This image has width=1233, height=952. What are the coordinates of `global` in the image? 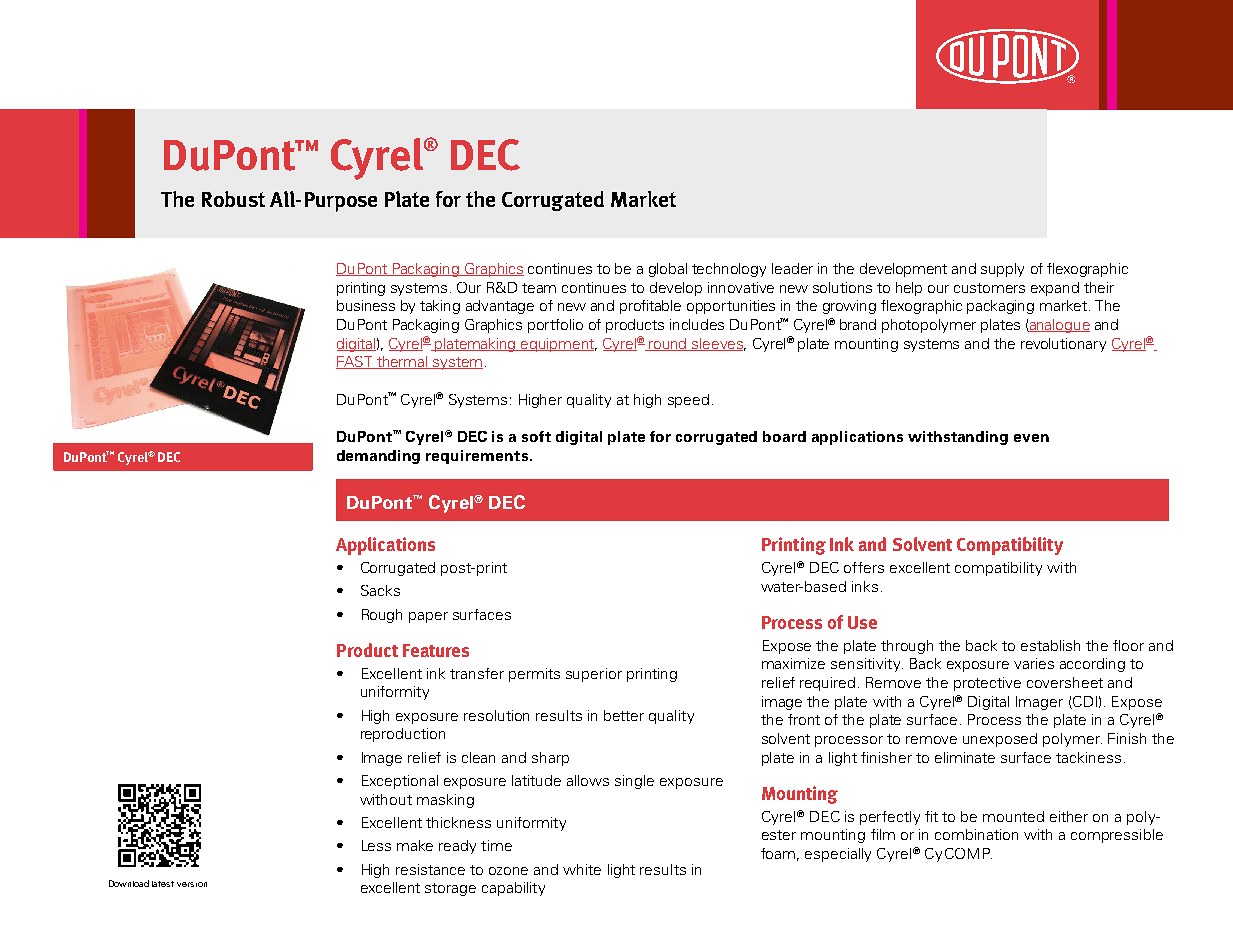 It's located at (668, 270).
